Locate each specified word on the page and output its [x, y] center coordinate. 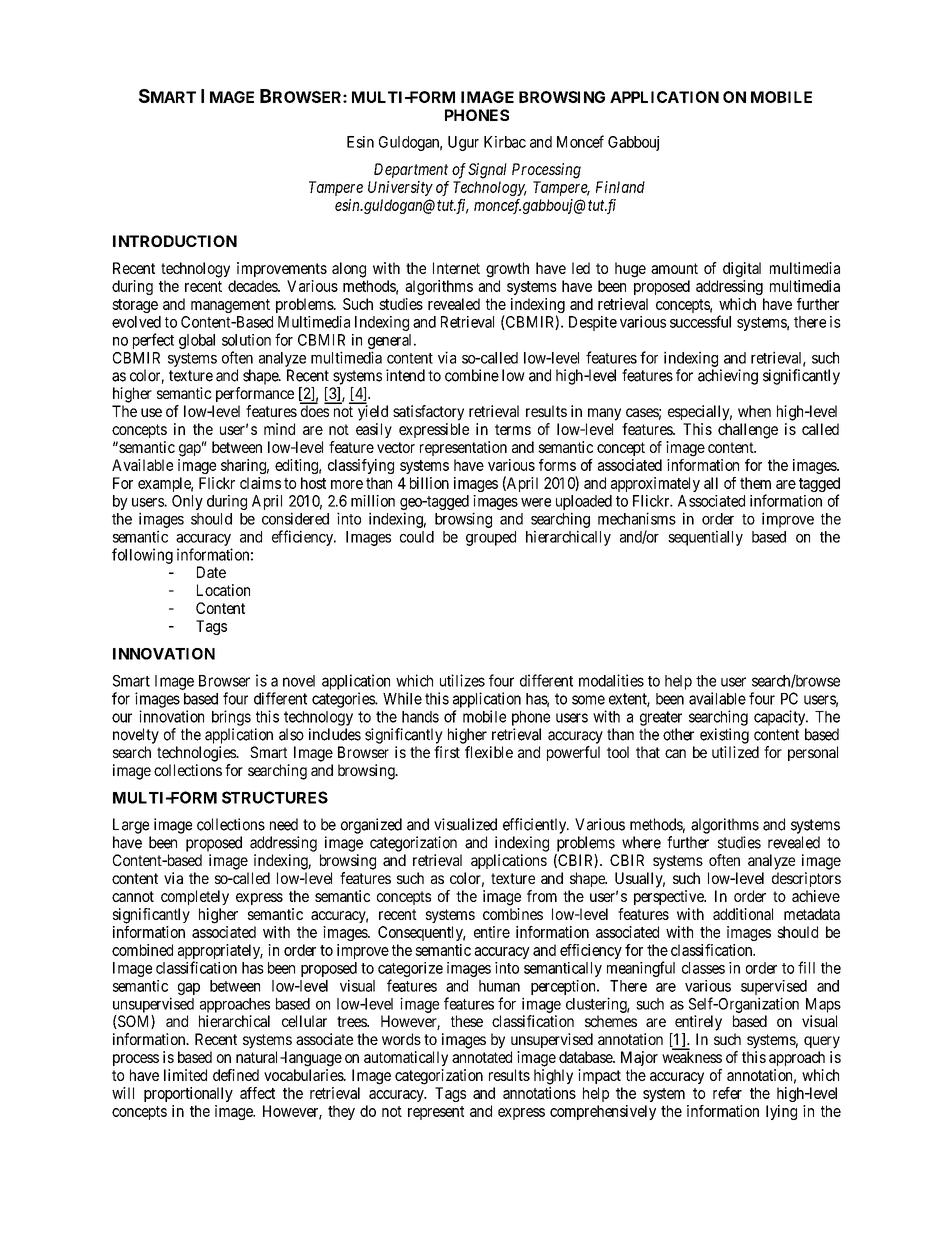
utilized [735, 752]
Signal [487, 171]
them [755, 483]
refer [727, 1093]
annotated [482, 1057]
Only [187, 502]
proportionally [188, 1094]
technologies [197, 754]
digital [742, 270]
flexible [489, 752]
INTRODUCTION [175, 241]
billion [429, 483]
